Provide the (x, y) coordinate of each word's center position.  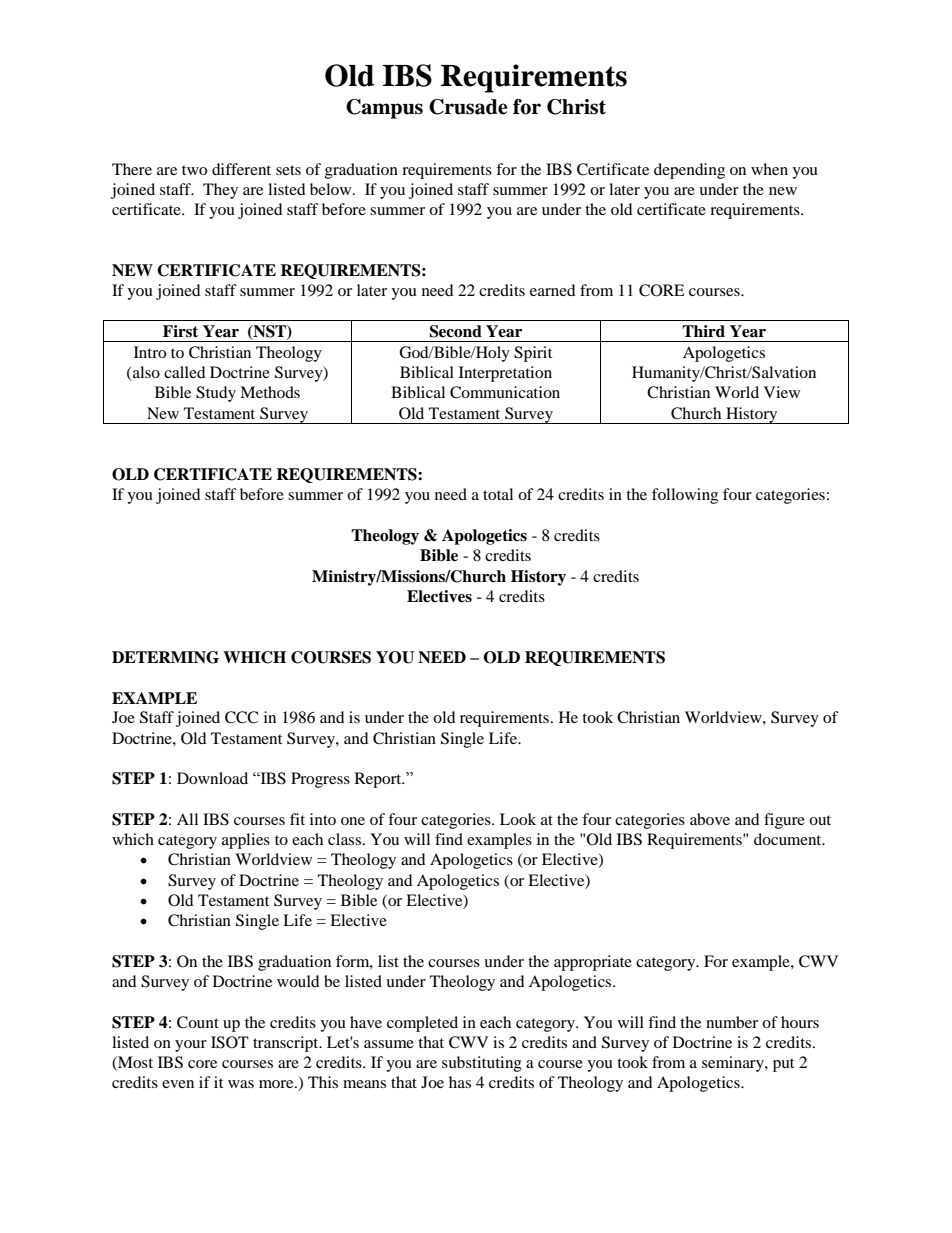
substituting (482, 1064)
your (191, 1046)
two (194, 170)
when (769, 169)
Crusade (468, 107)
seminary (734, 1064)
